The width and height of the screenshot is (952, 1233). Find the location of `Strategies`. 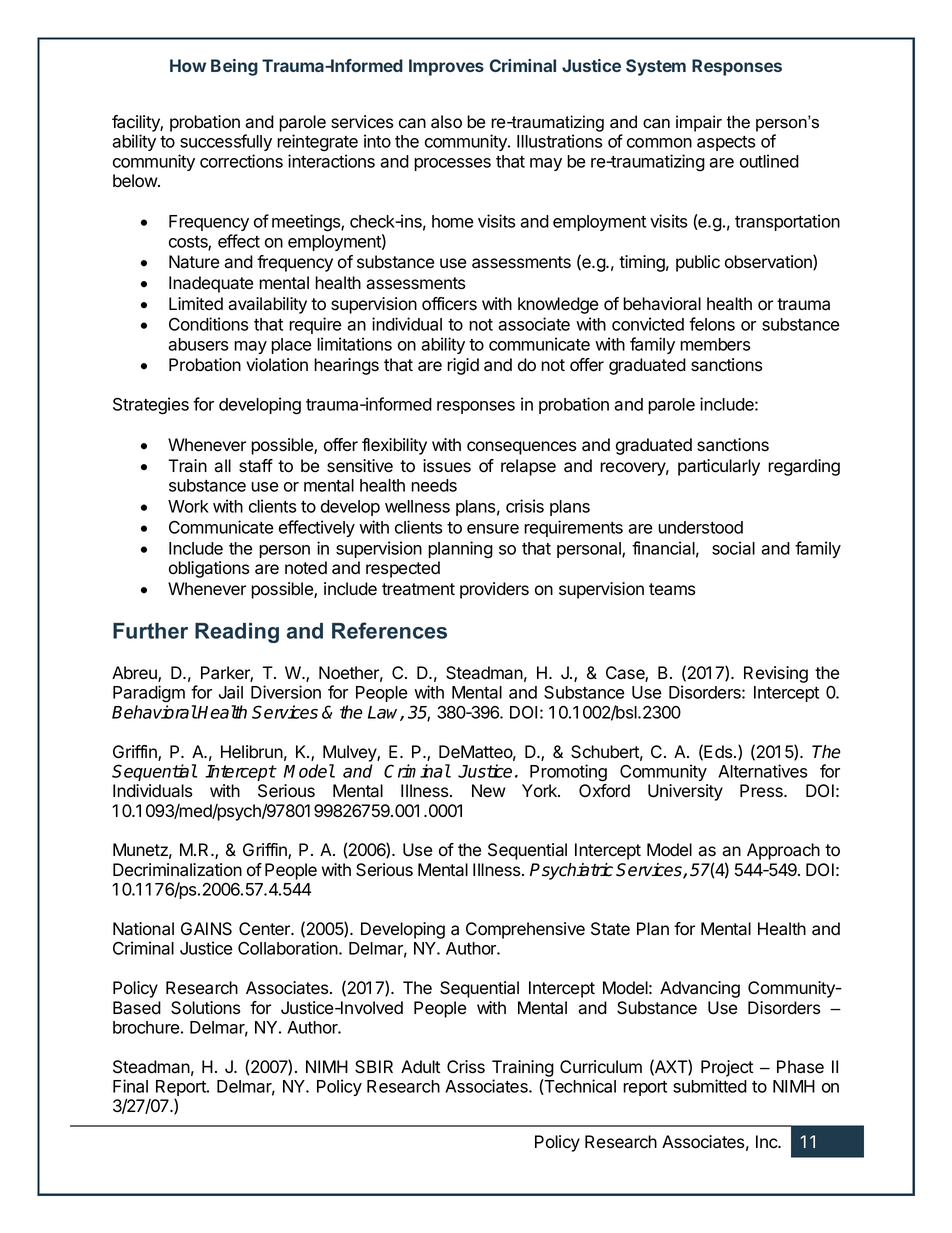

Strategies is located at coordinates (151, 406).
